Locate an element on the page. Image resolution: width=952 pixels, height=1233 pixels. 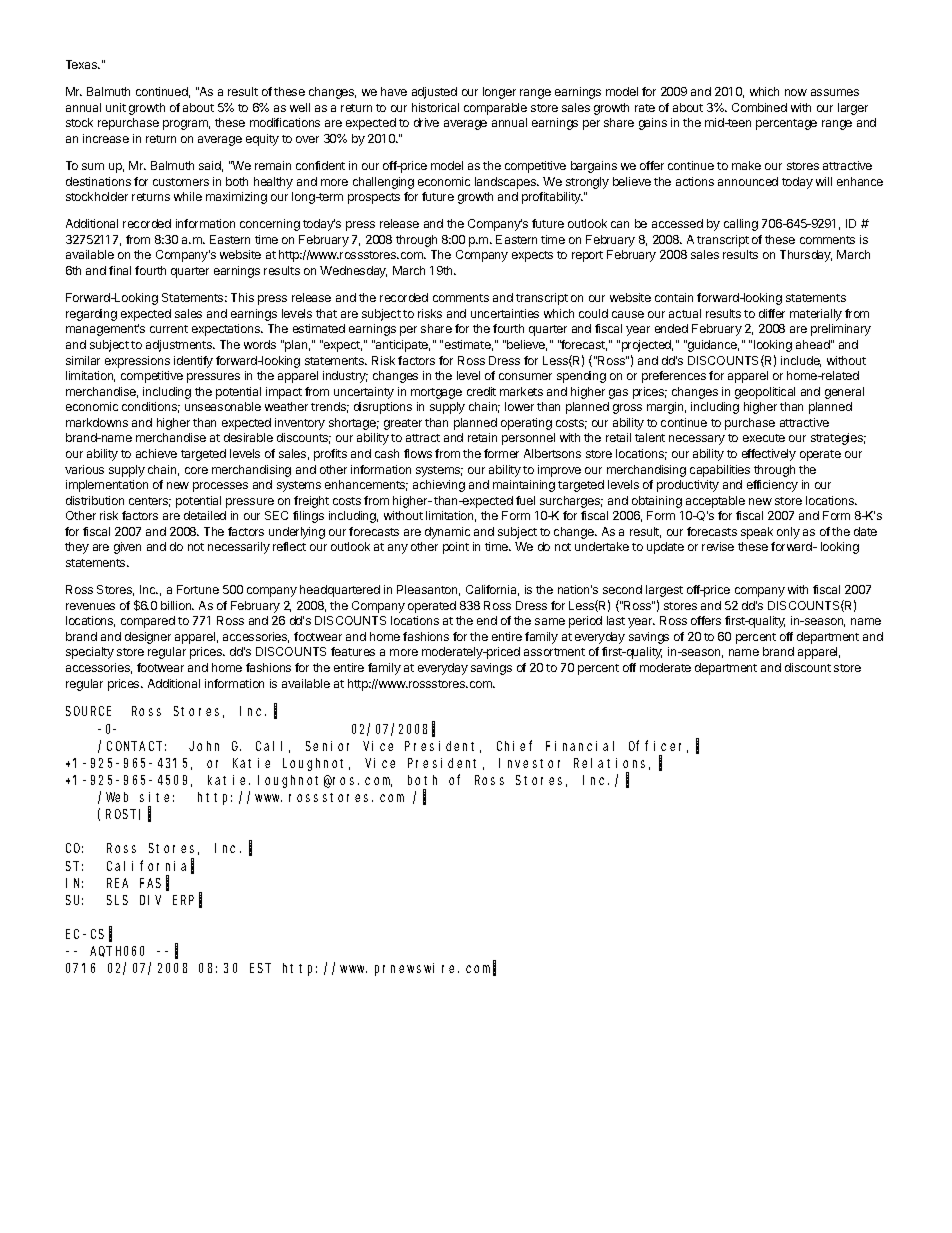
retain is located at coordinates (482, 437).
